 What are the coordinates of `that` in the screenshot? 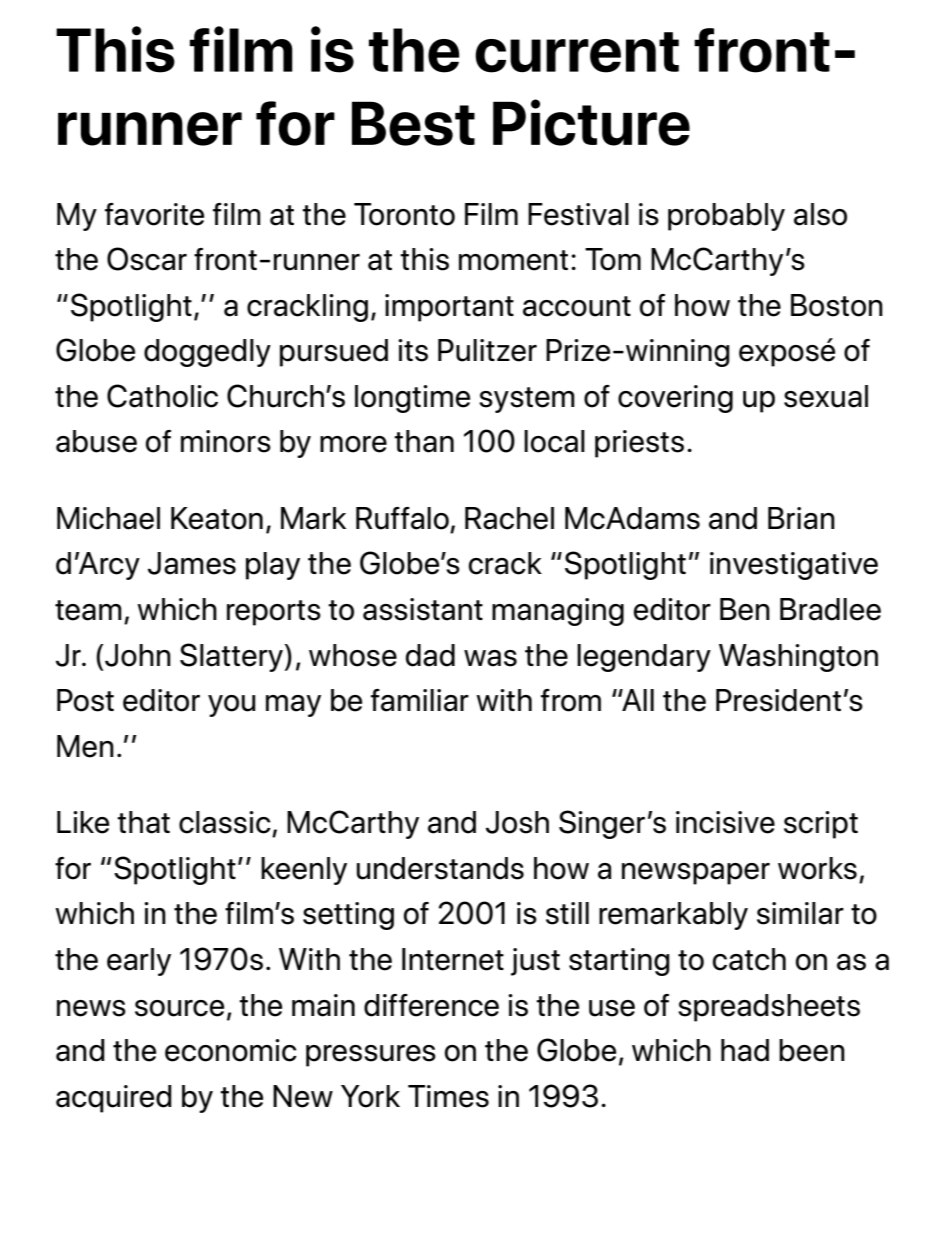 It's located at (143, 822).
